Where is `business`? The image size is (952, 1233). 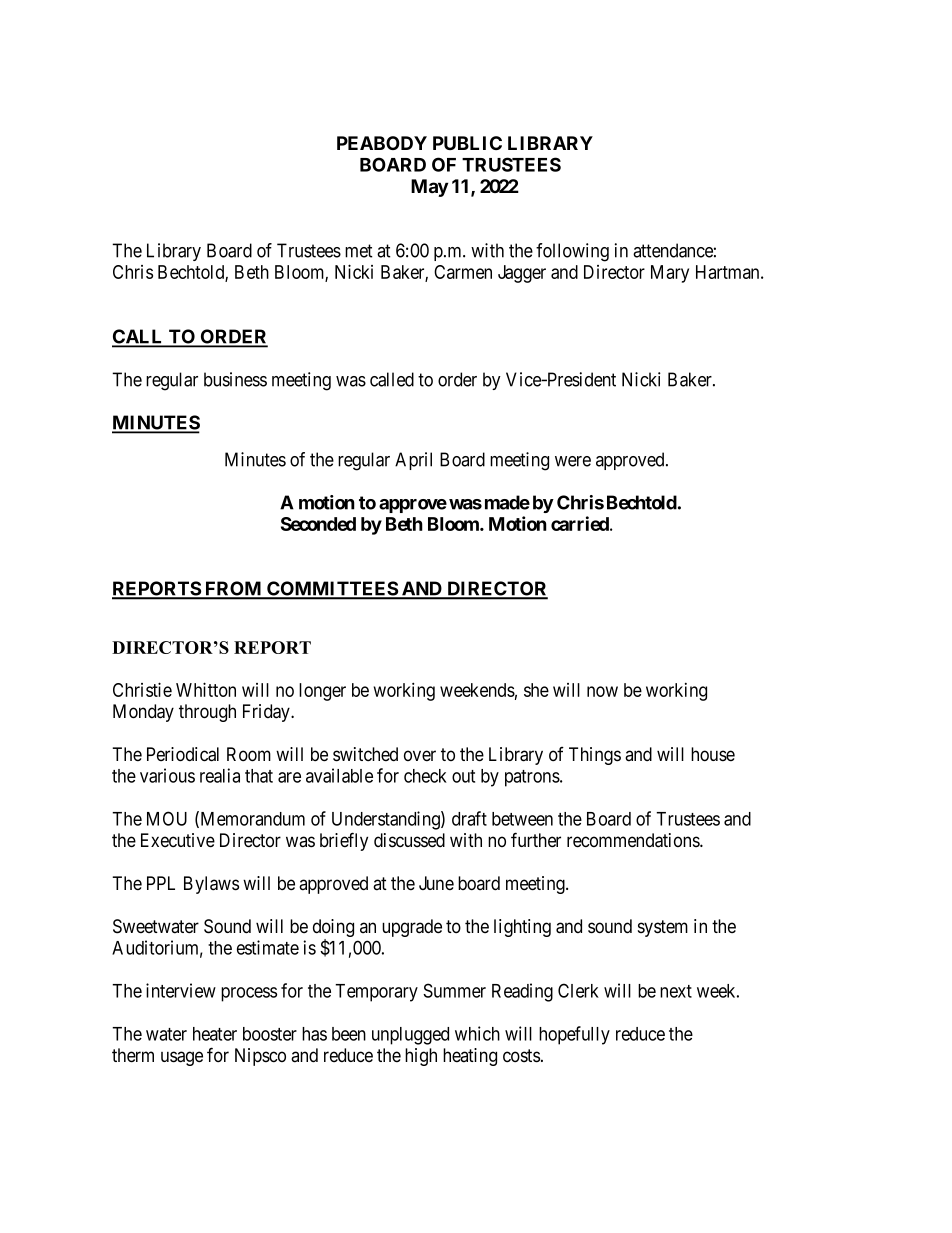
business is located at coordinates (235, 379).
